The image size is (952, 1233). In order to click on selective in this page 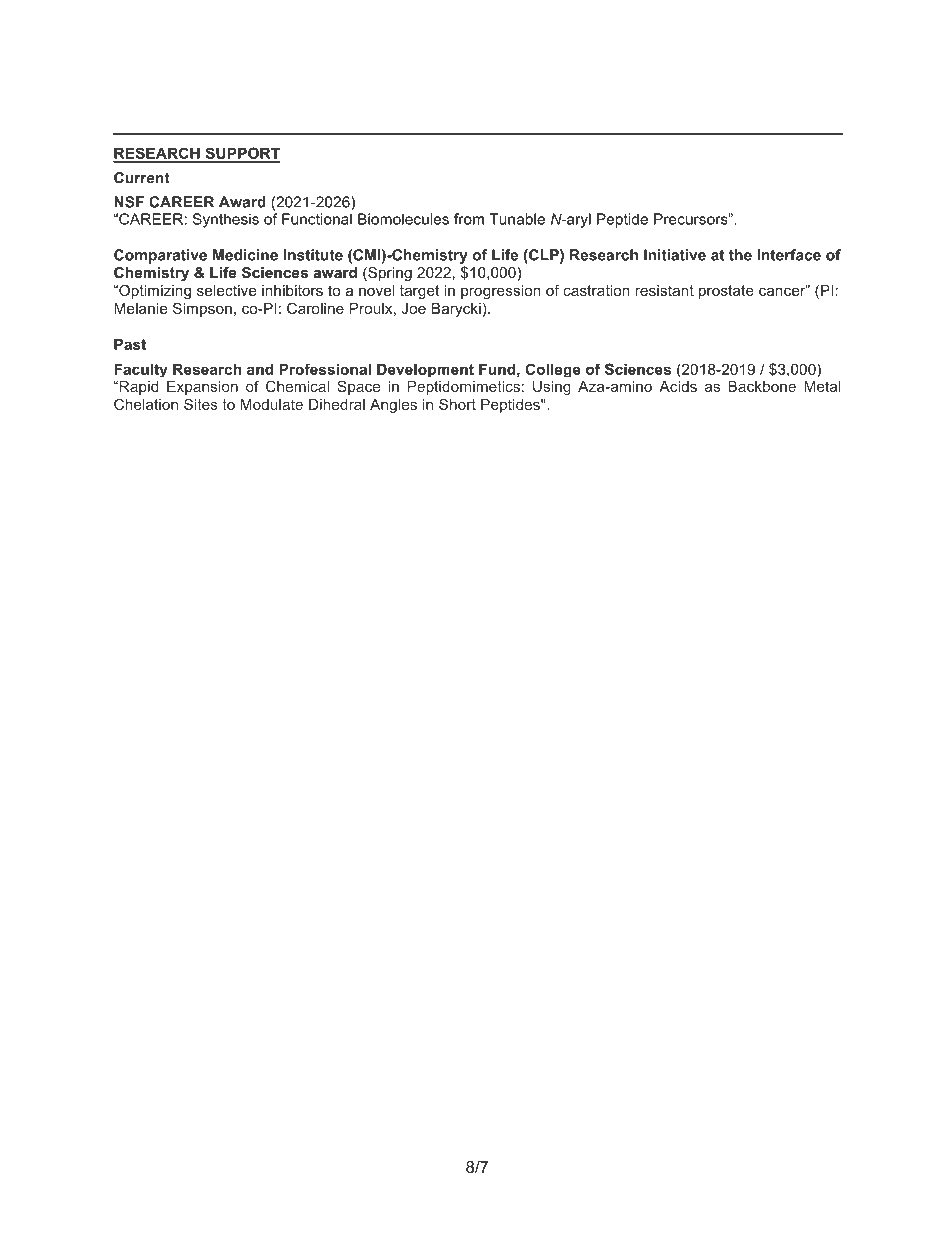, I will do `click(227, 290)`.
